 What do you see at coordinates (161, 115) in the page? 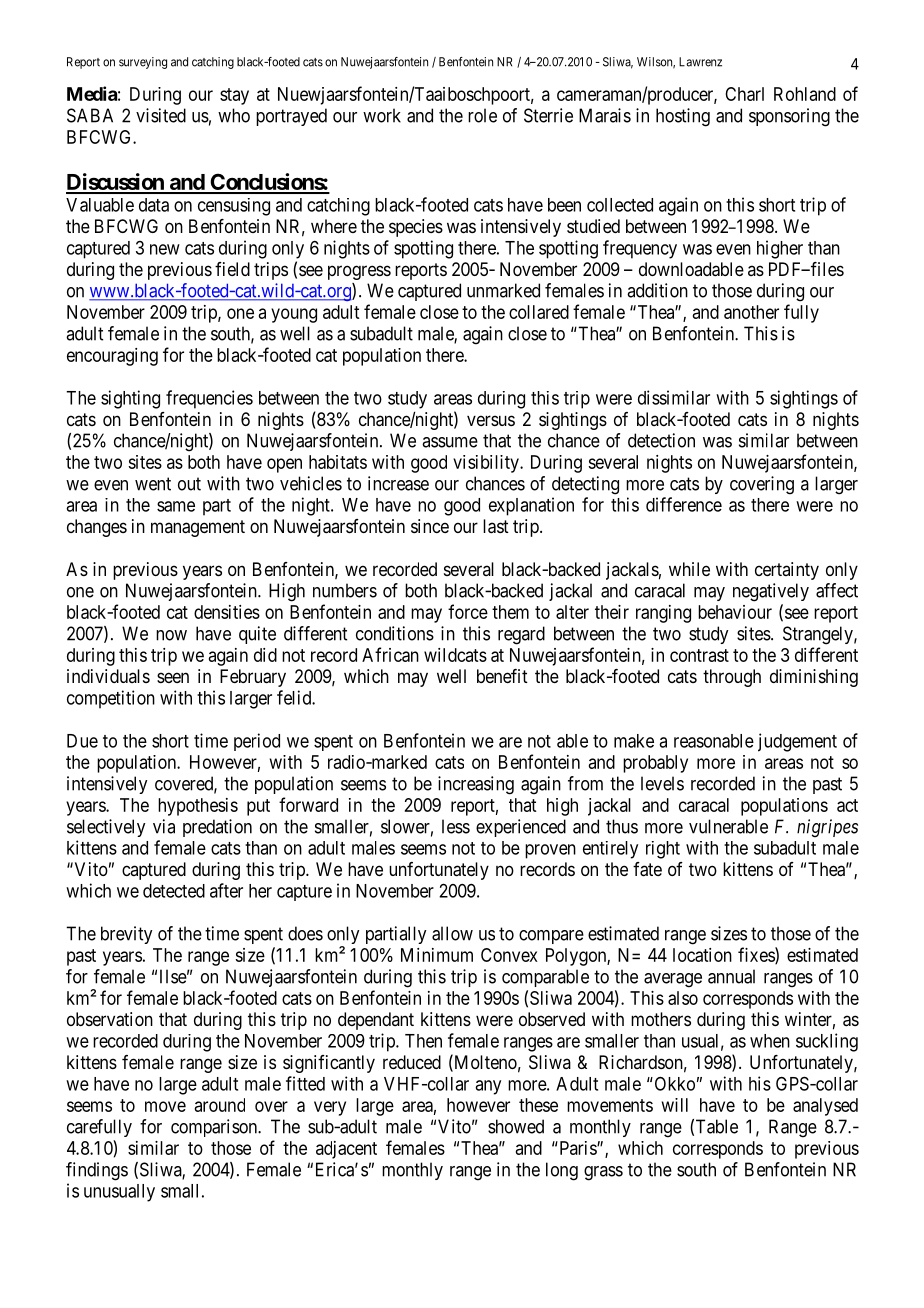
I see `visited` at bounding box center [161, 115].
